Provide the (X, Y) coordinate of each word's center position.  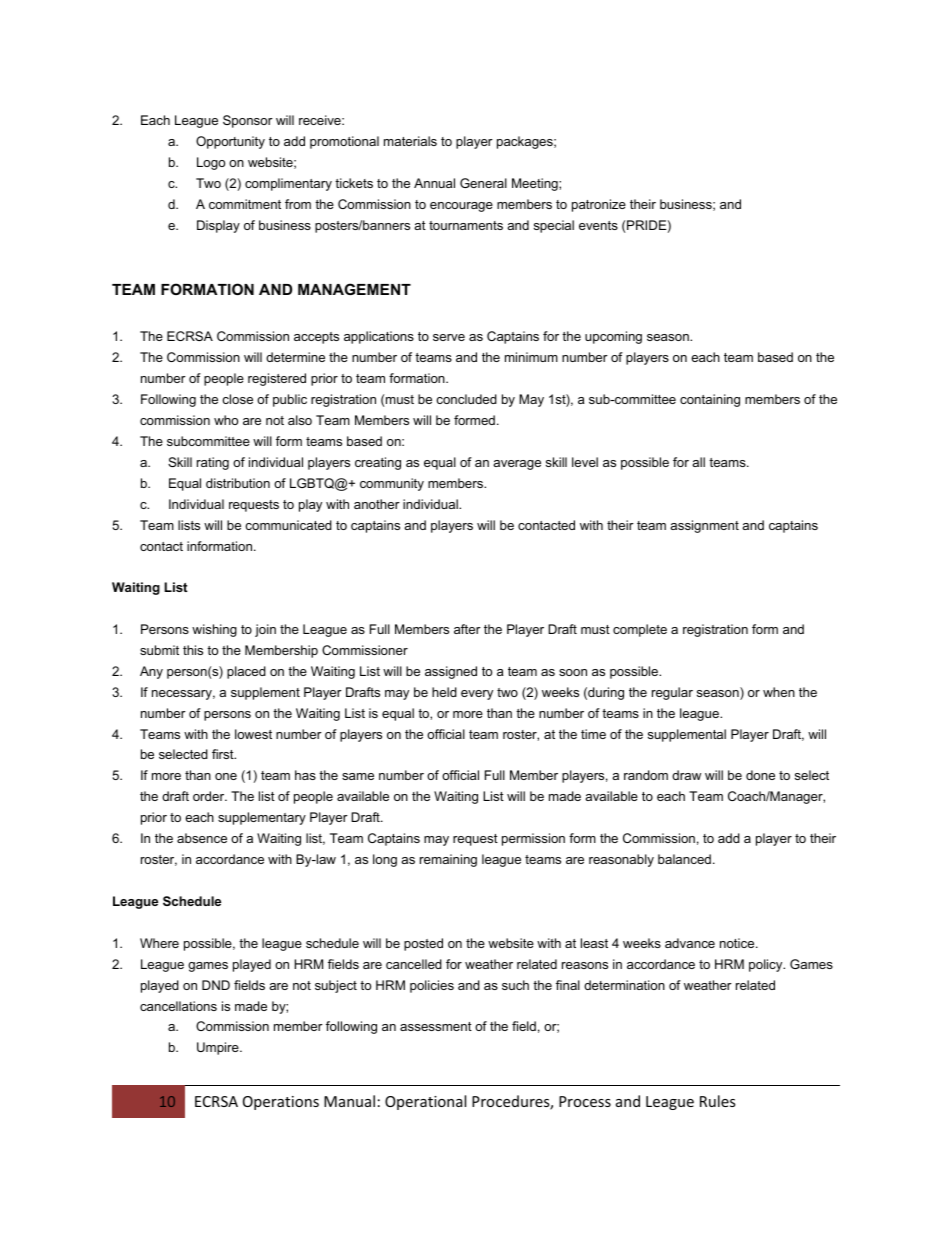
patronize (599, 205)
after (467, 629)
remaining (448, 860)
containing (710, 400)
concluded (466, 399)
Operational (425, 1102)
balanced (684, 859)
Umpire (219, 1048)
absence (202, 838)
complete (640, 630)
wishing (214, 630)
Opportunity (230, 142)
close (237, 399)
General (483, 183)
